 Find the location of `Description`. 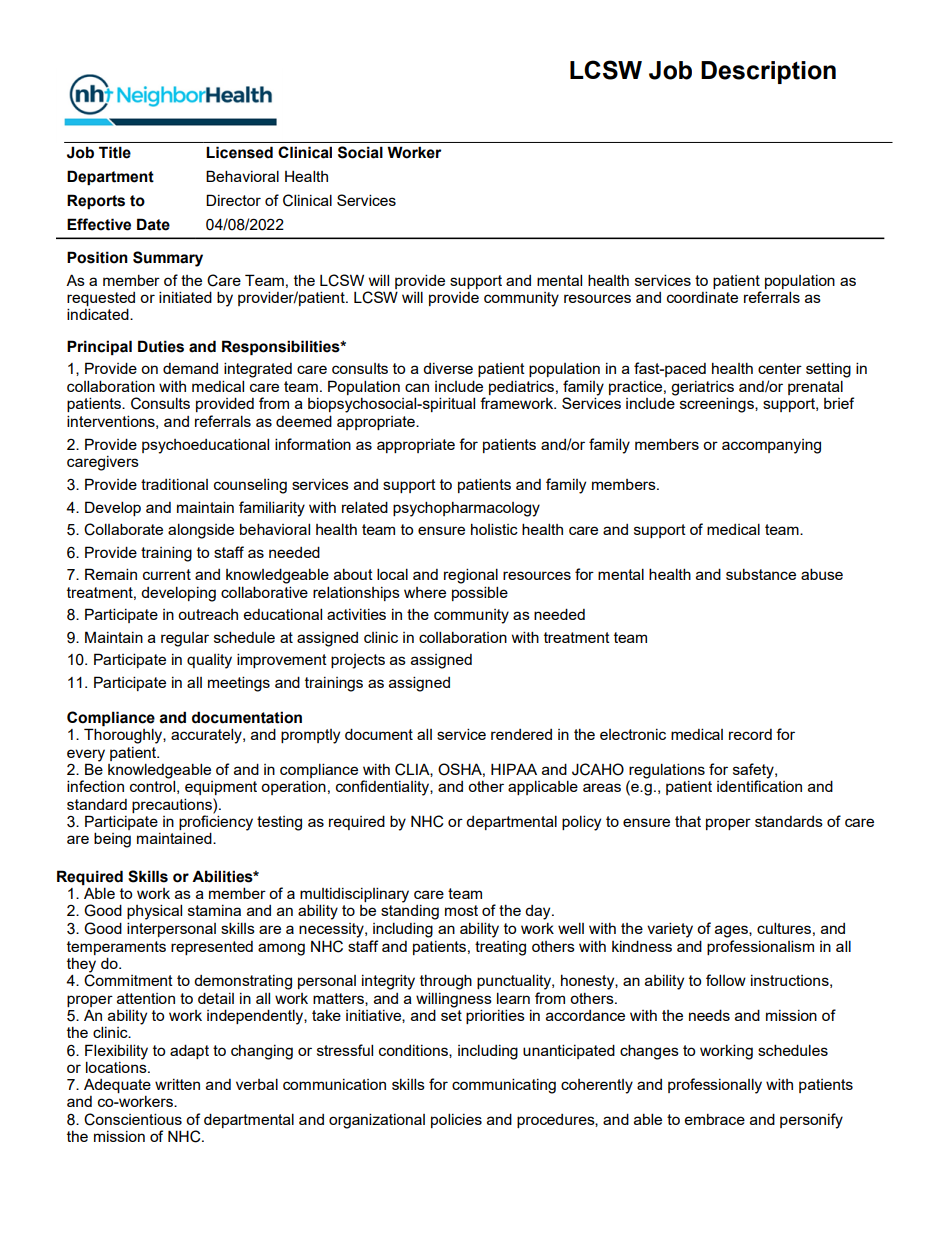

Description is located at coordinates (768, 72).
